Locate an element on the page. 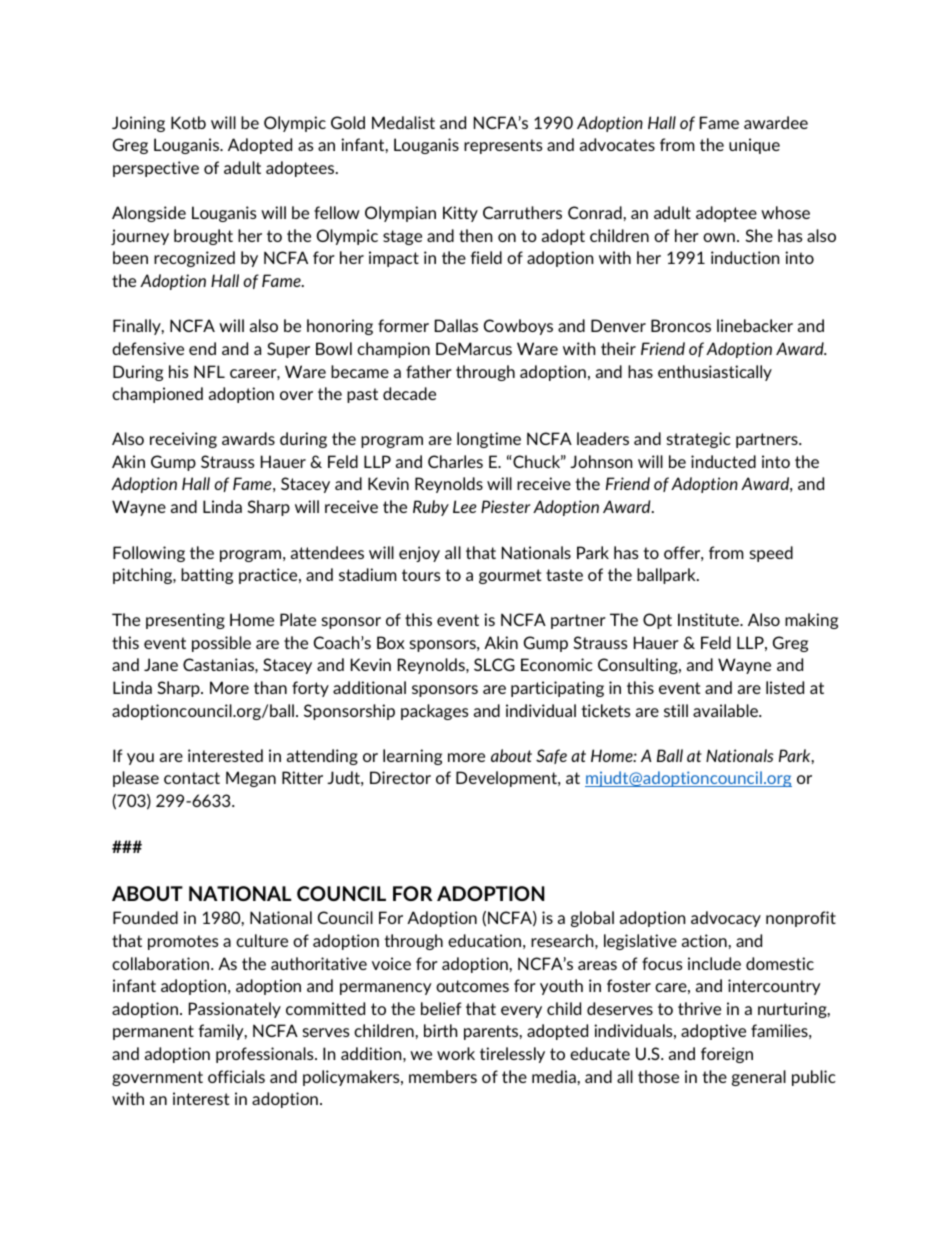 This image has height=1233, width=952. inducted is located at coordinates (723, 461).
